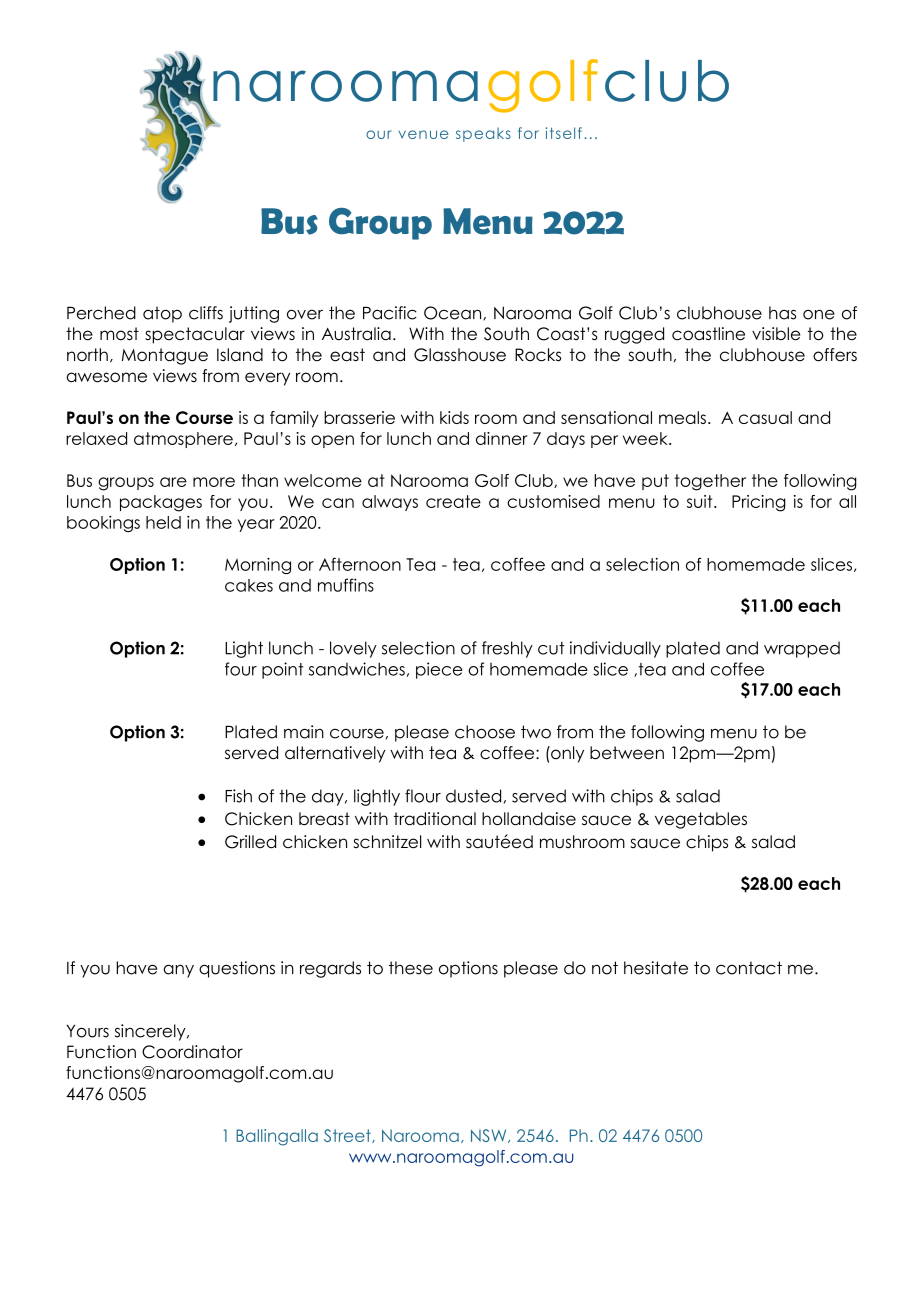 This screenshot has width=924, height=1308. Describe the element at coordinates (192, 1052) in the screenshot. I see `Coordinator` at that location.
